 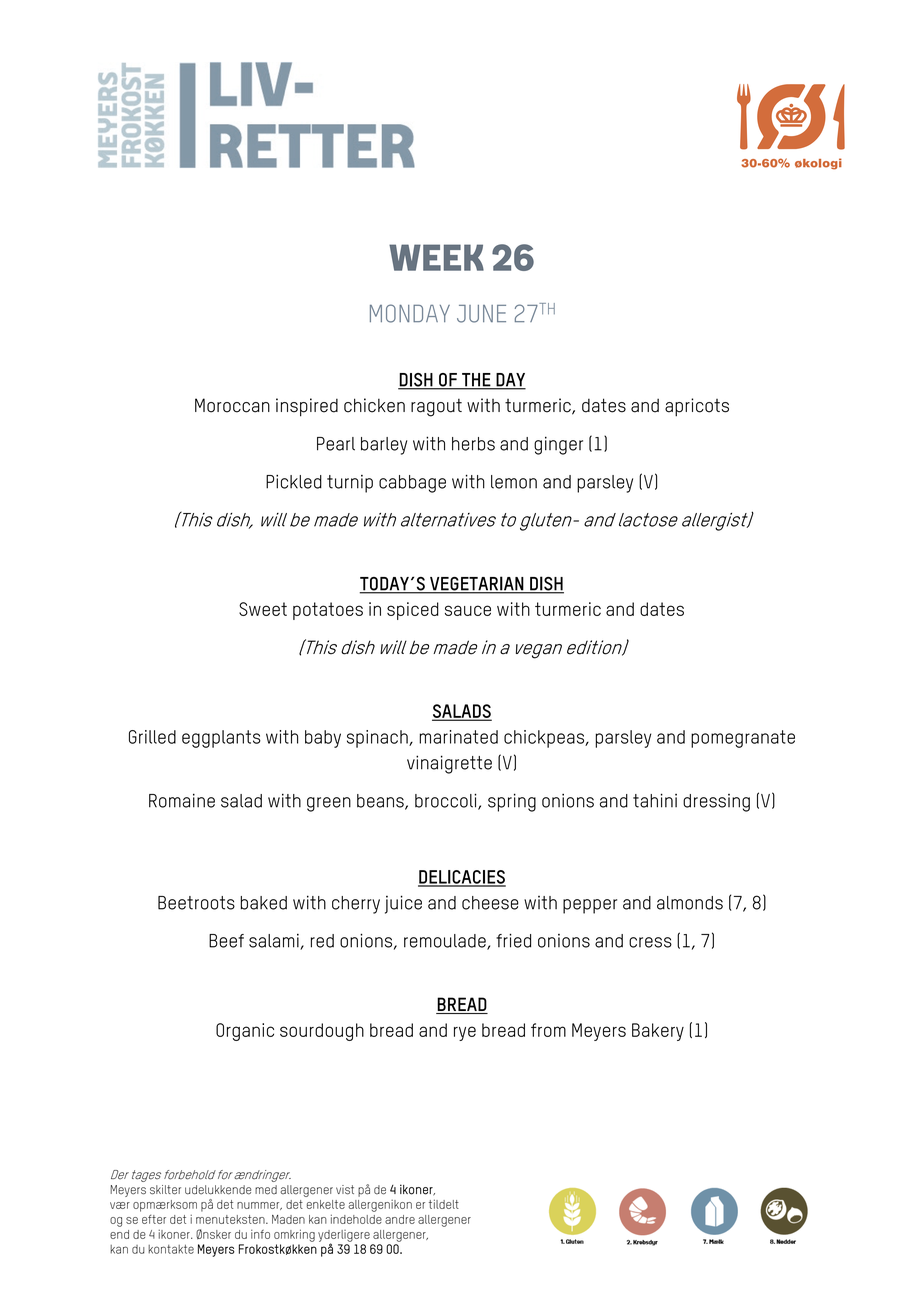 What do you see at coordinates (655, 800) in the image?
I see `tahini` at bounding box center [655, 800].
